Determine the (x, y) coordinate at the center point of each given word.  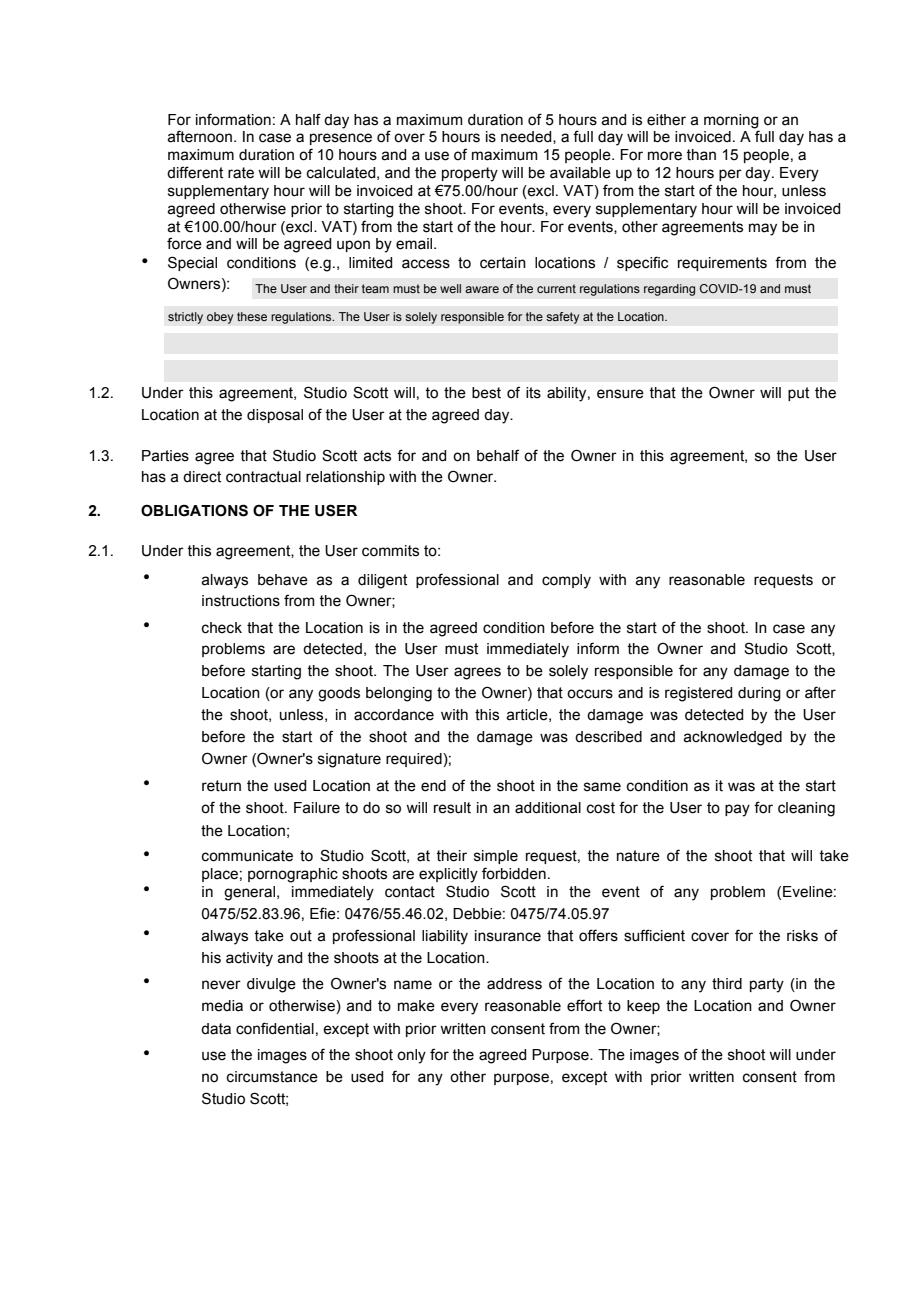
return (221, 786)
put (798, 394)
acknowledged (732, 738)
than (701, 155)
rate (241, 173)
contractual (263, 477)
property (470, 174)
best (486, 393)
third (727, 984)
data (216, 1029)
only (411, 1056)
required (415, 760)
